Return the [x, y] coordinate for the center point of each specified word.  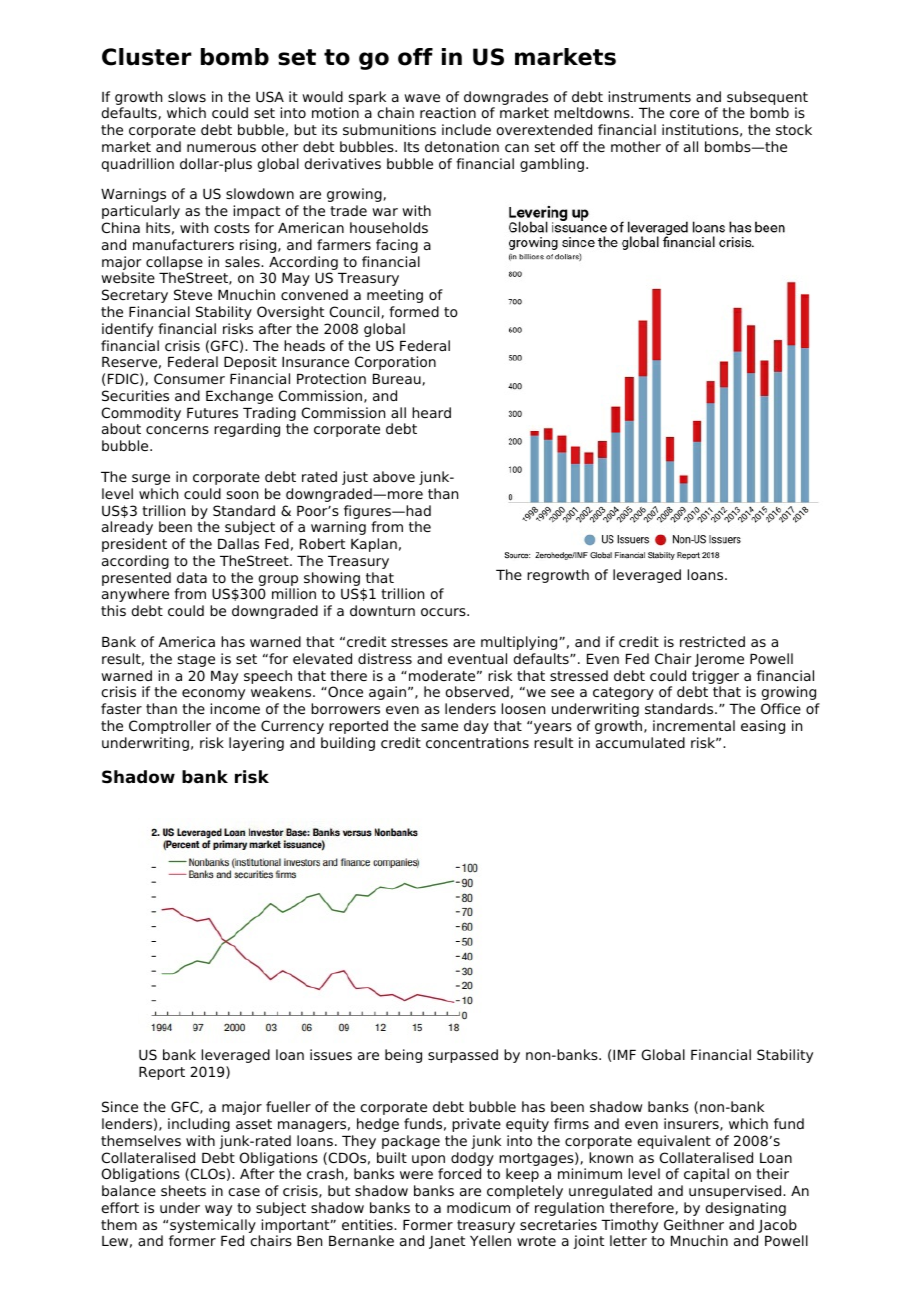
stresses [419, 642]
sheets [183, 1190]
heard [431, 412]
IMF [624, 1055]
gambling [552, 165]
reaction [448, 112]
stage [196, 660]
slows [187, 96]
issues [331, 1054]
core [684, 114]
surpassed [463, 1056]
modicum [478, 1207]
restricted [712, 641]
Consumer [189, 378]
